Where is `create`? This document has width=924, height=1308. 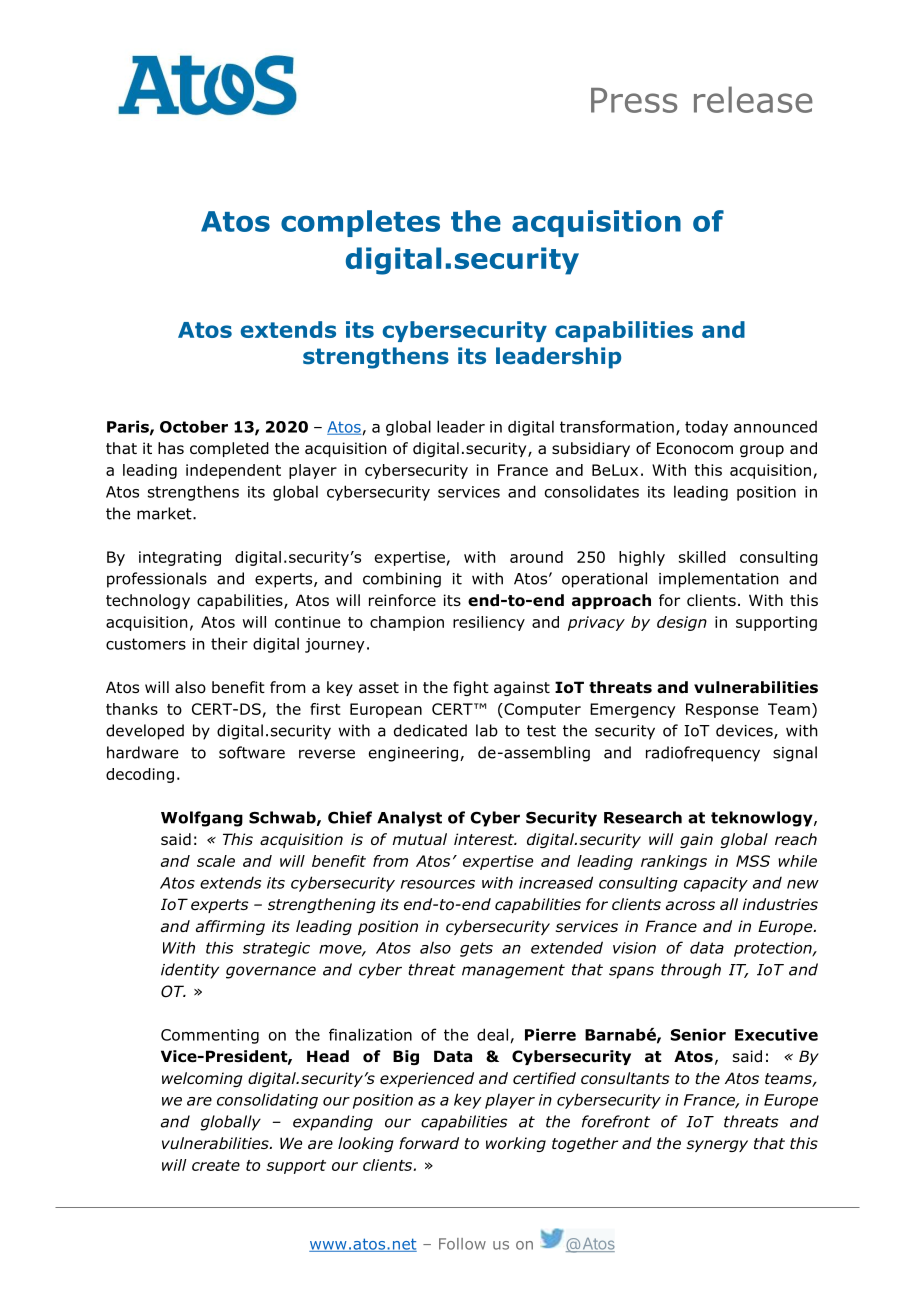
create is located at coordinates (216, 1165).
